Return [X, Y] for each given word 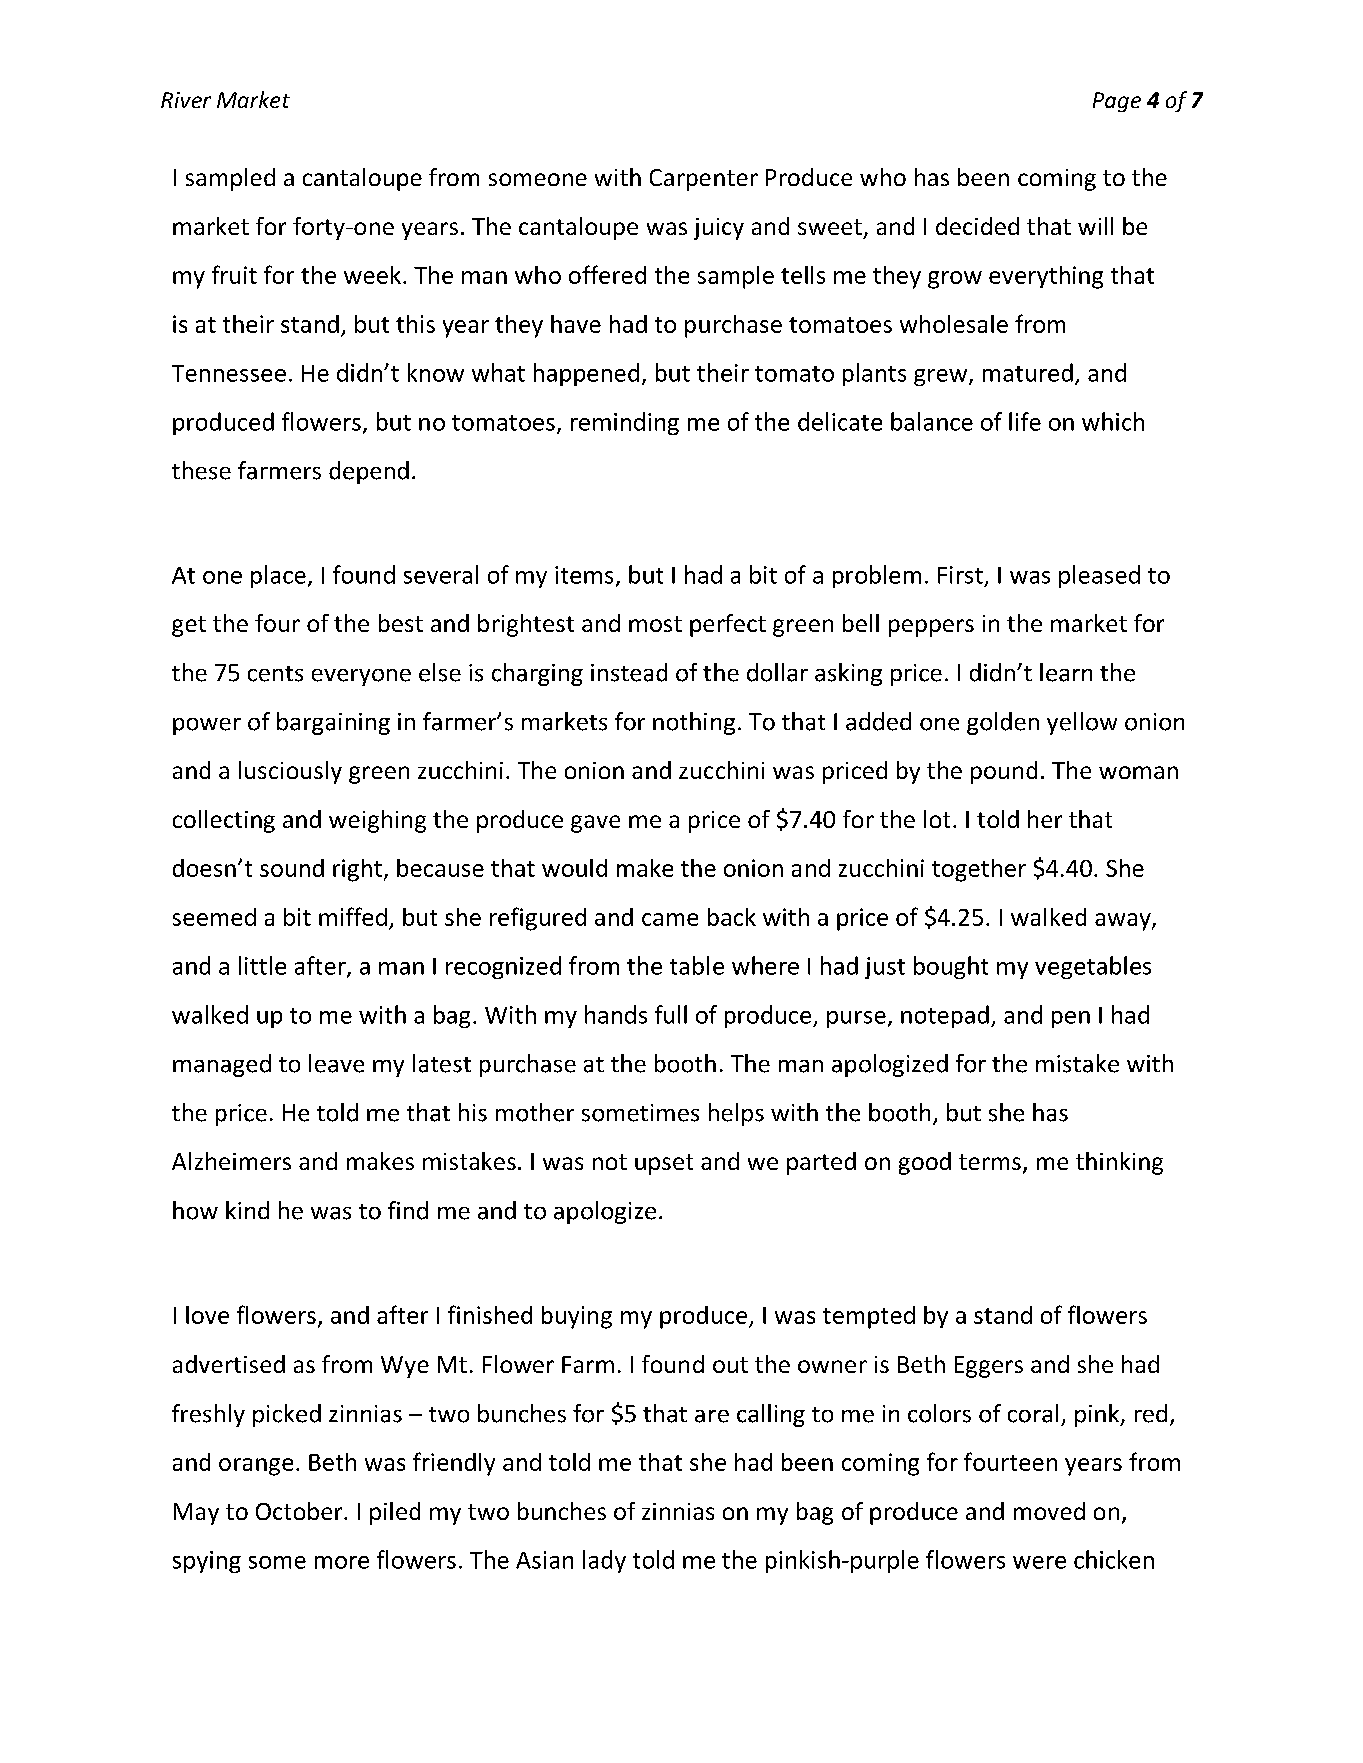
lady [604, 1561]
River [186, 100]
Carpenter [704, 180]
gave [595, 824]
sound [292, 868]
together [979, 870]
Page [1117, 102]
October [300, 1511]
